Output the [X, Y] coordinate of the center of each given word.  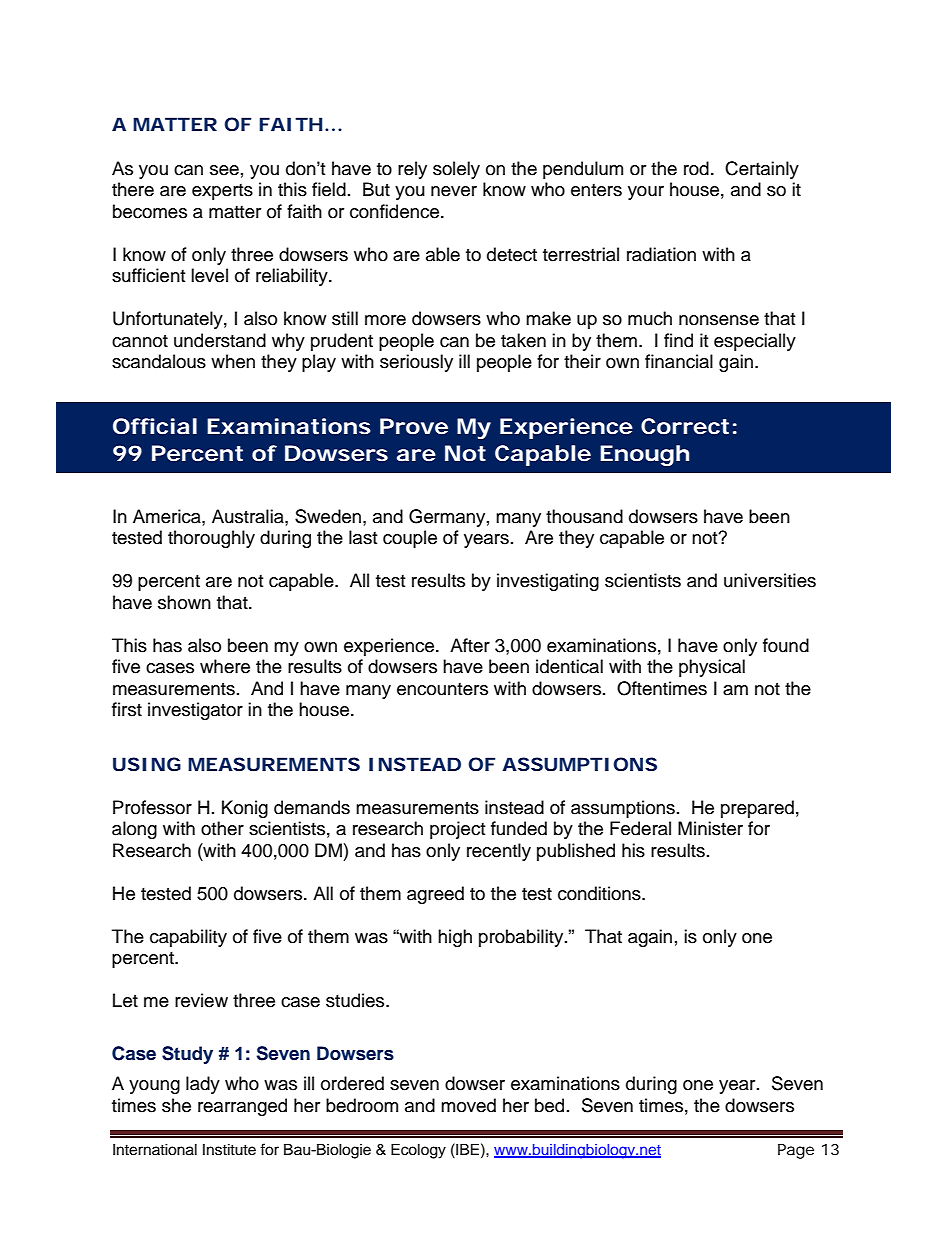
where [225, 666]
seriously [416, 363]
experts [222, 192]
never [454, 191]
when [233, 361]
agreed [435, 895]
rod [696, 168]
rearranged [242, 1107]
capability [188, 938]
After [470, 645]
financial [679, 361]
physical [712, 668]
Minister [710, 828]
